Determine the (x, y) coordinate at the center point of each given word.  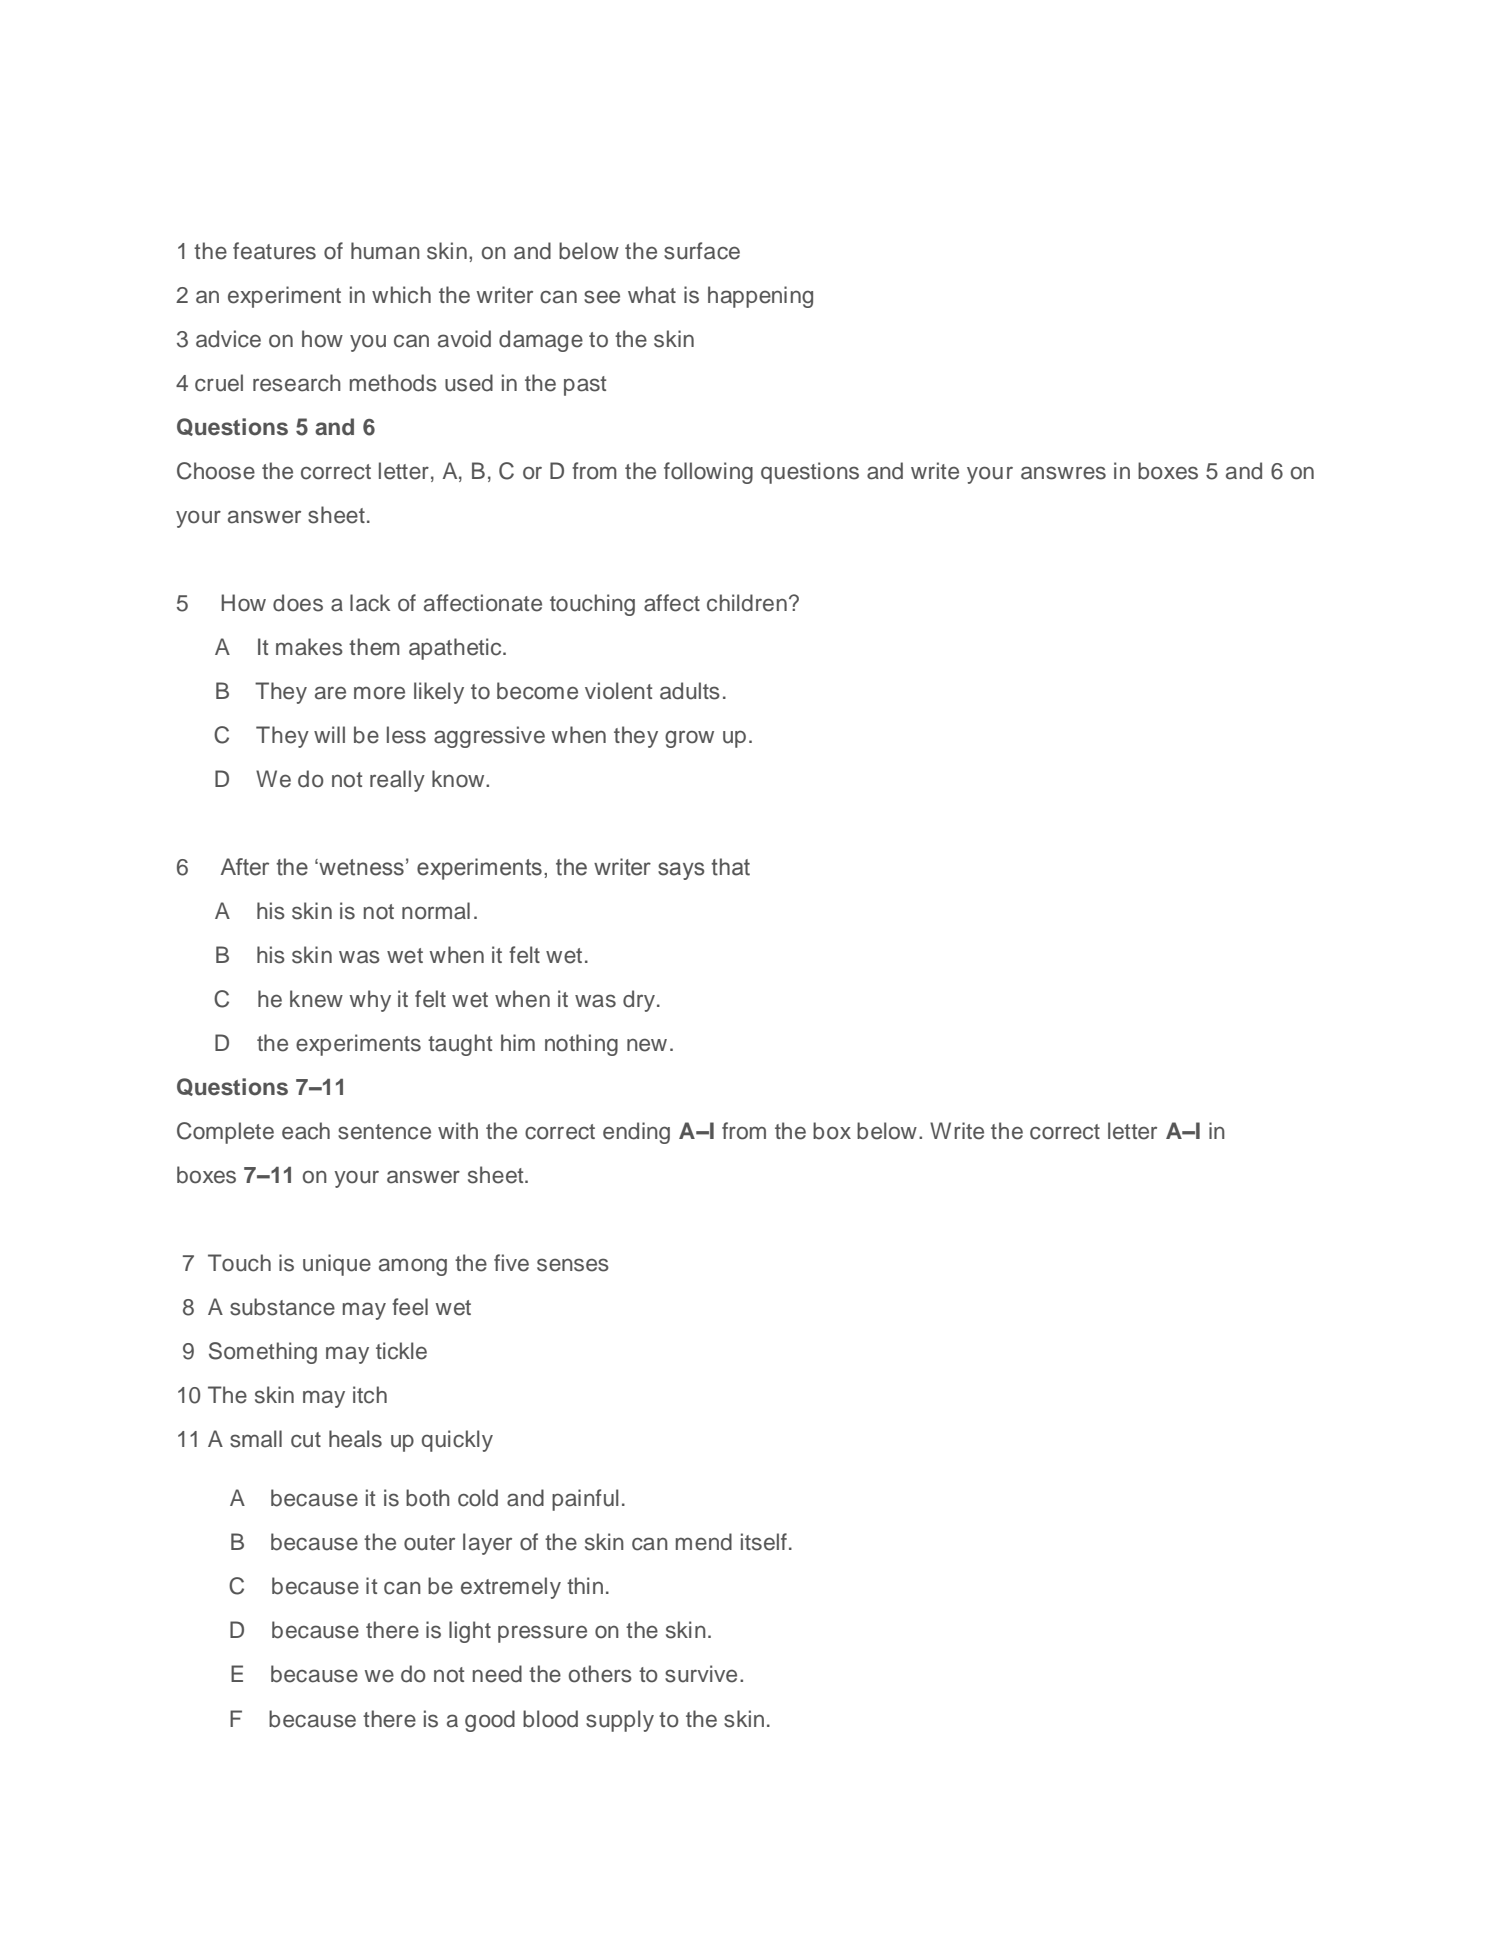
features (274, 251)
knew (316, 999)
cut (306, 1440)
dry (639, 1001)
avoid (464, 339)
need (497, 1674)
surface (702, 251)
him (518, 1042)
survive (701, 1674)
